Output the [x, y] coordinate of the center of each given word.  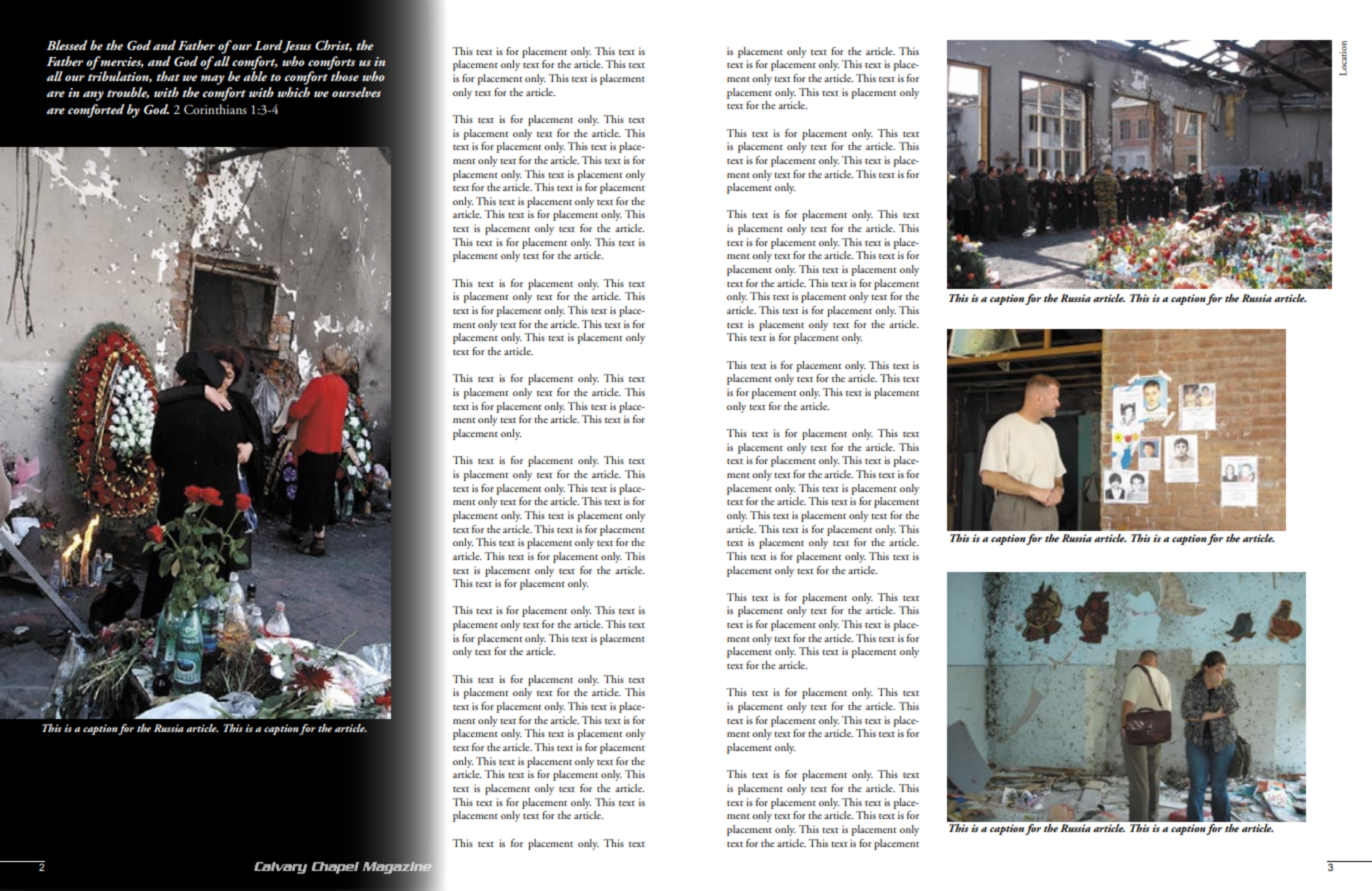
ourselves [356, 92]
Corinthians [215, 109]
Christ [333, 46]
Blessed [67, 45]
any [93, 96]
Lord [268, 45]
